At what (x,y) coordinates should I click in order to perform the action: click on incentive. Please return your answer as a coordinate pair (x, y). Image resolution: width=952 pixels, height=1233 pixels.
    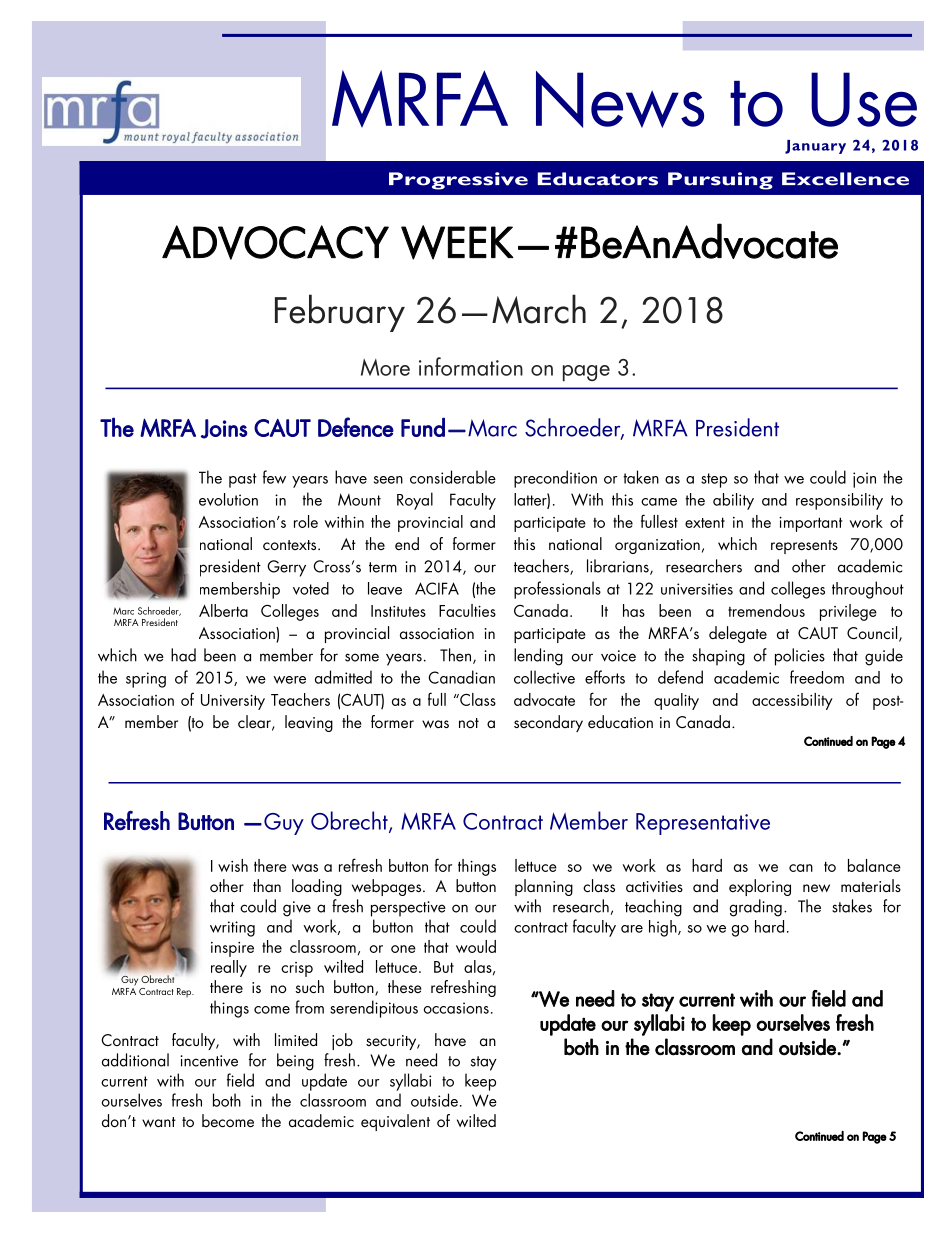
    Looking at the image, I should click on (209, 1061).
